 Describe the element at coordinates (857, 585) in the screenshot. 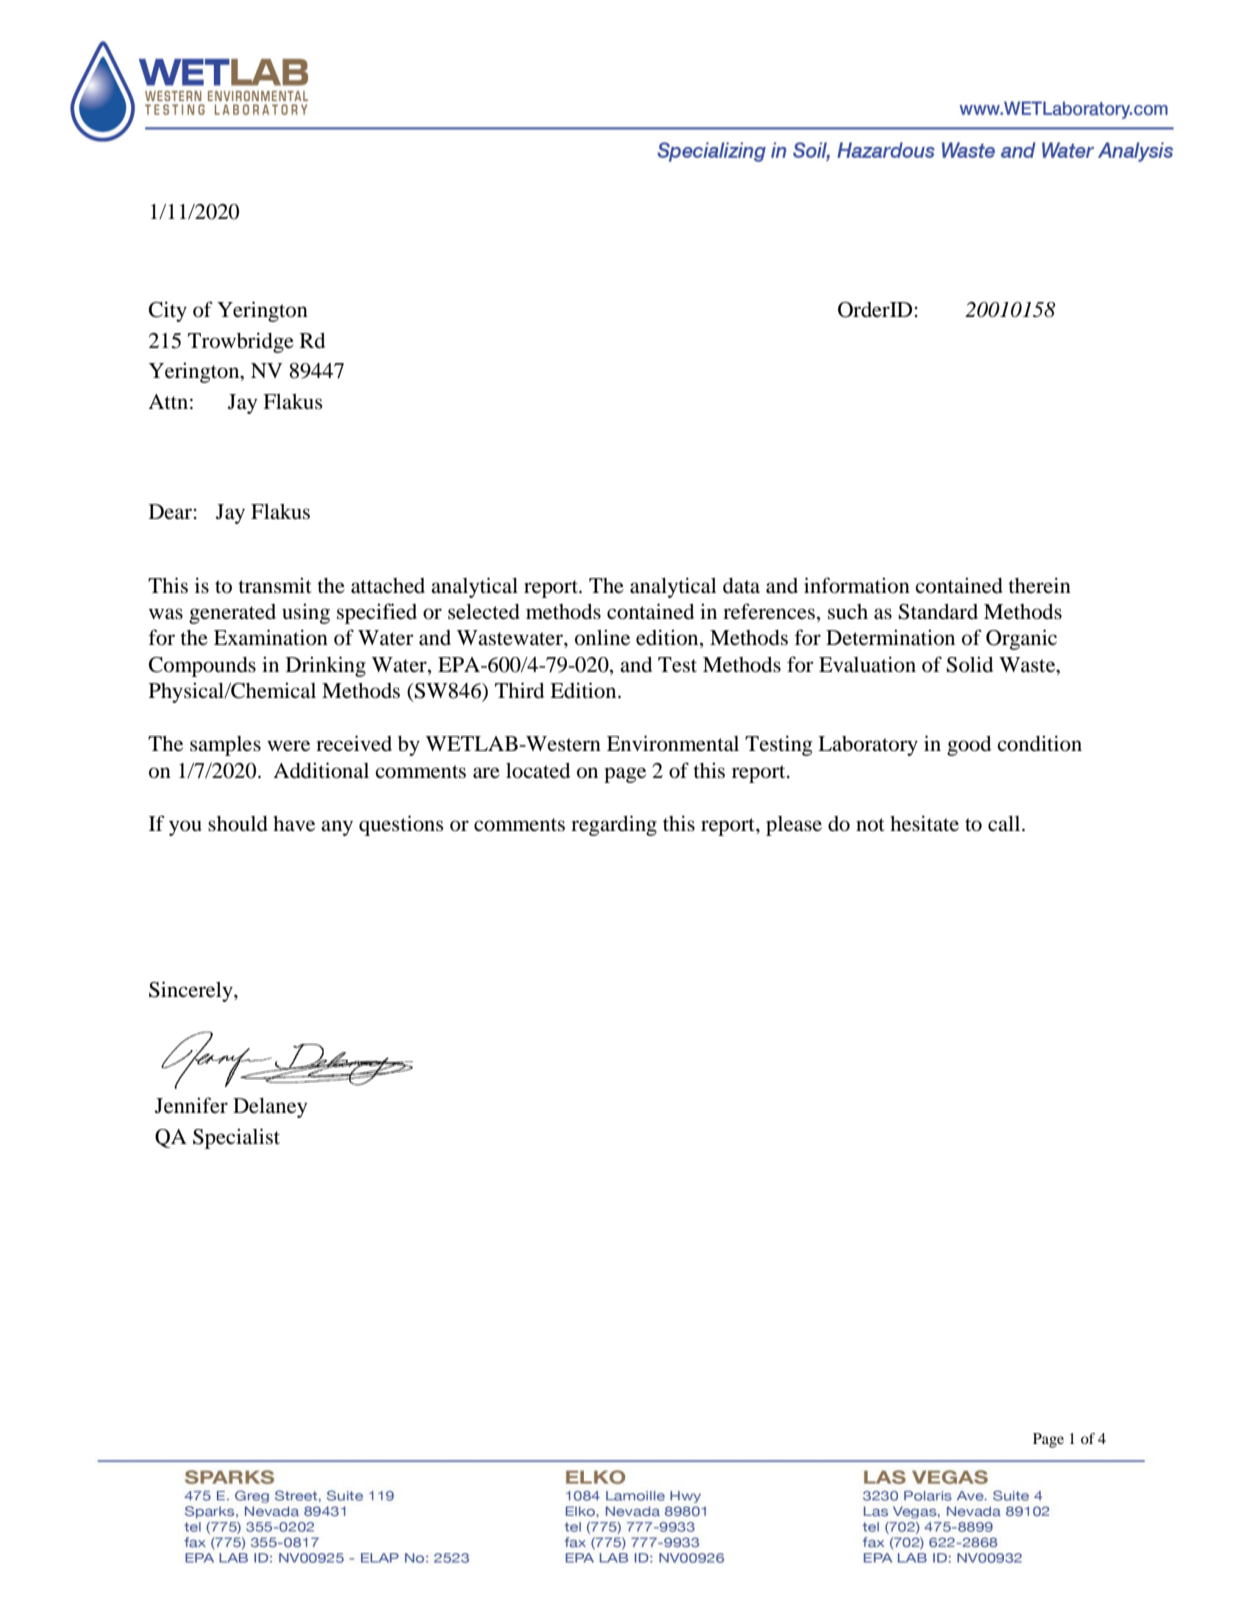

I see `information` at that location.
